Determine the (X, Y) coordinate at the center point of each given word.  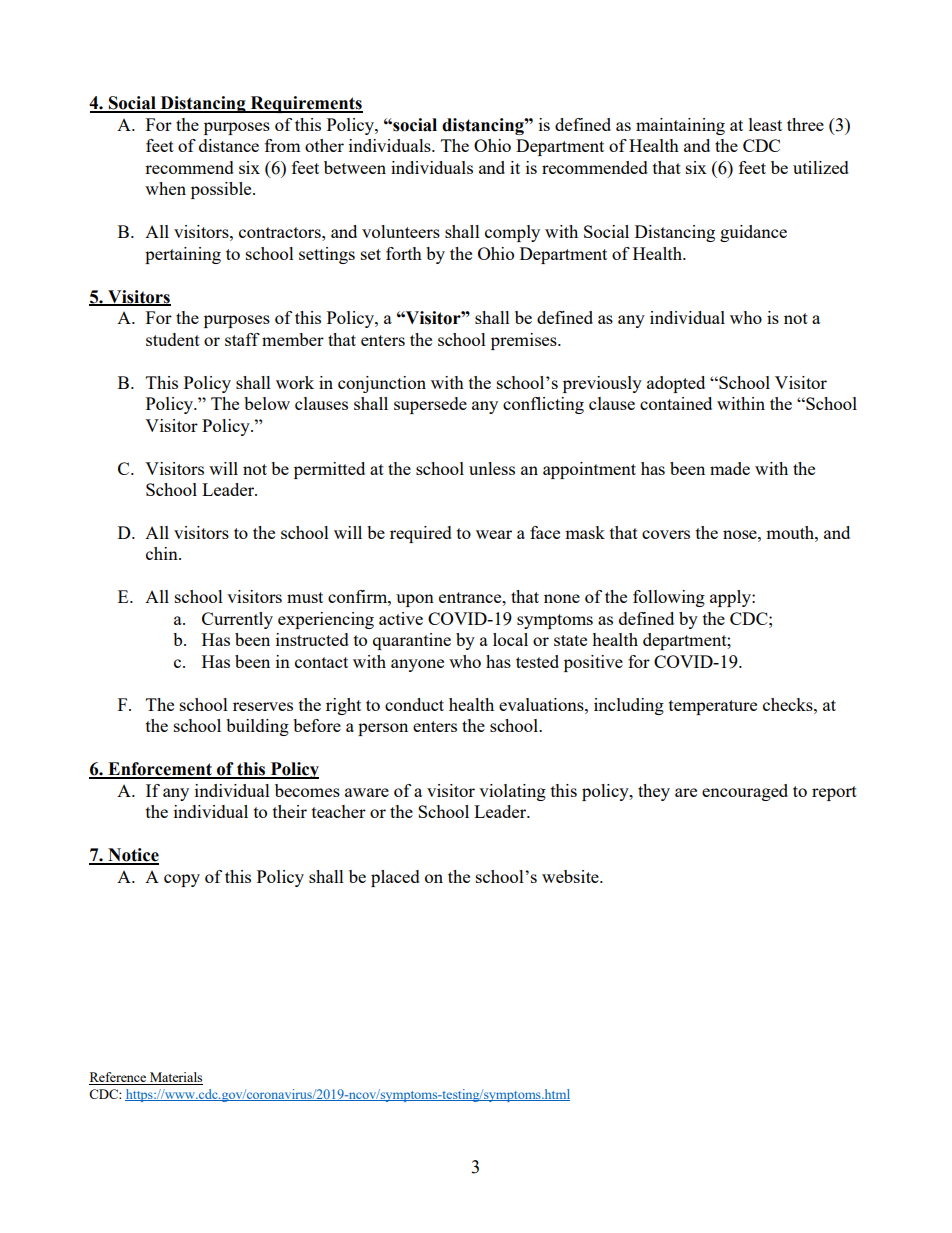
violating (512, 792)
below (267, 403)
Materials (175, 1078)
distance (229, 145)
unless (492, 468)
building (257, 727)
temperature (713, 707)
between (355, 167)
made (730, 468)
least (765, 124)
